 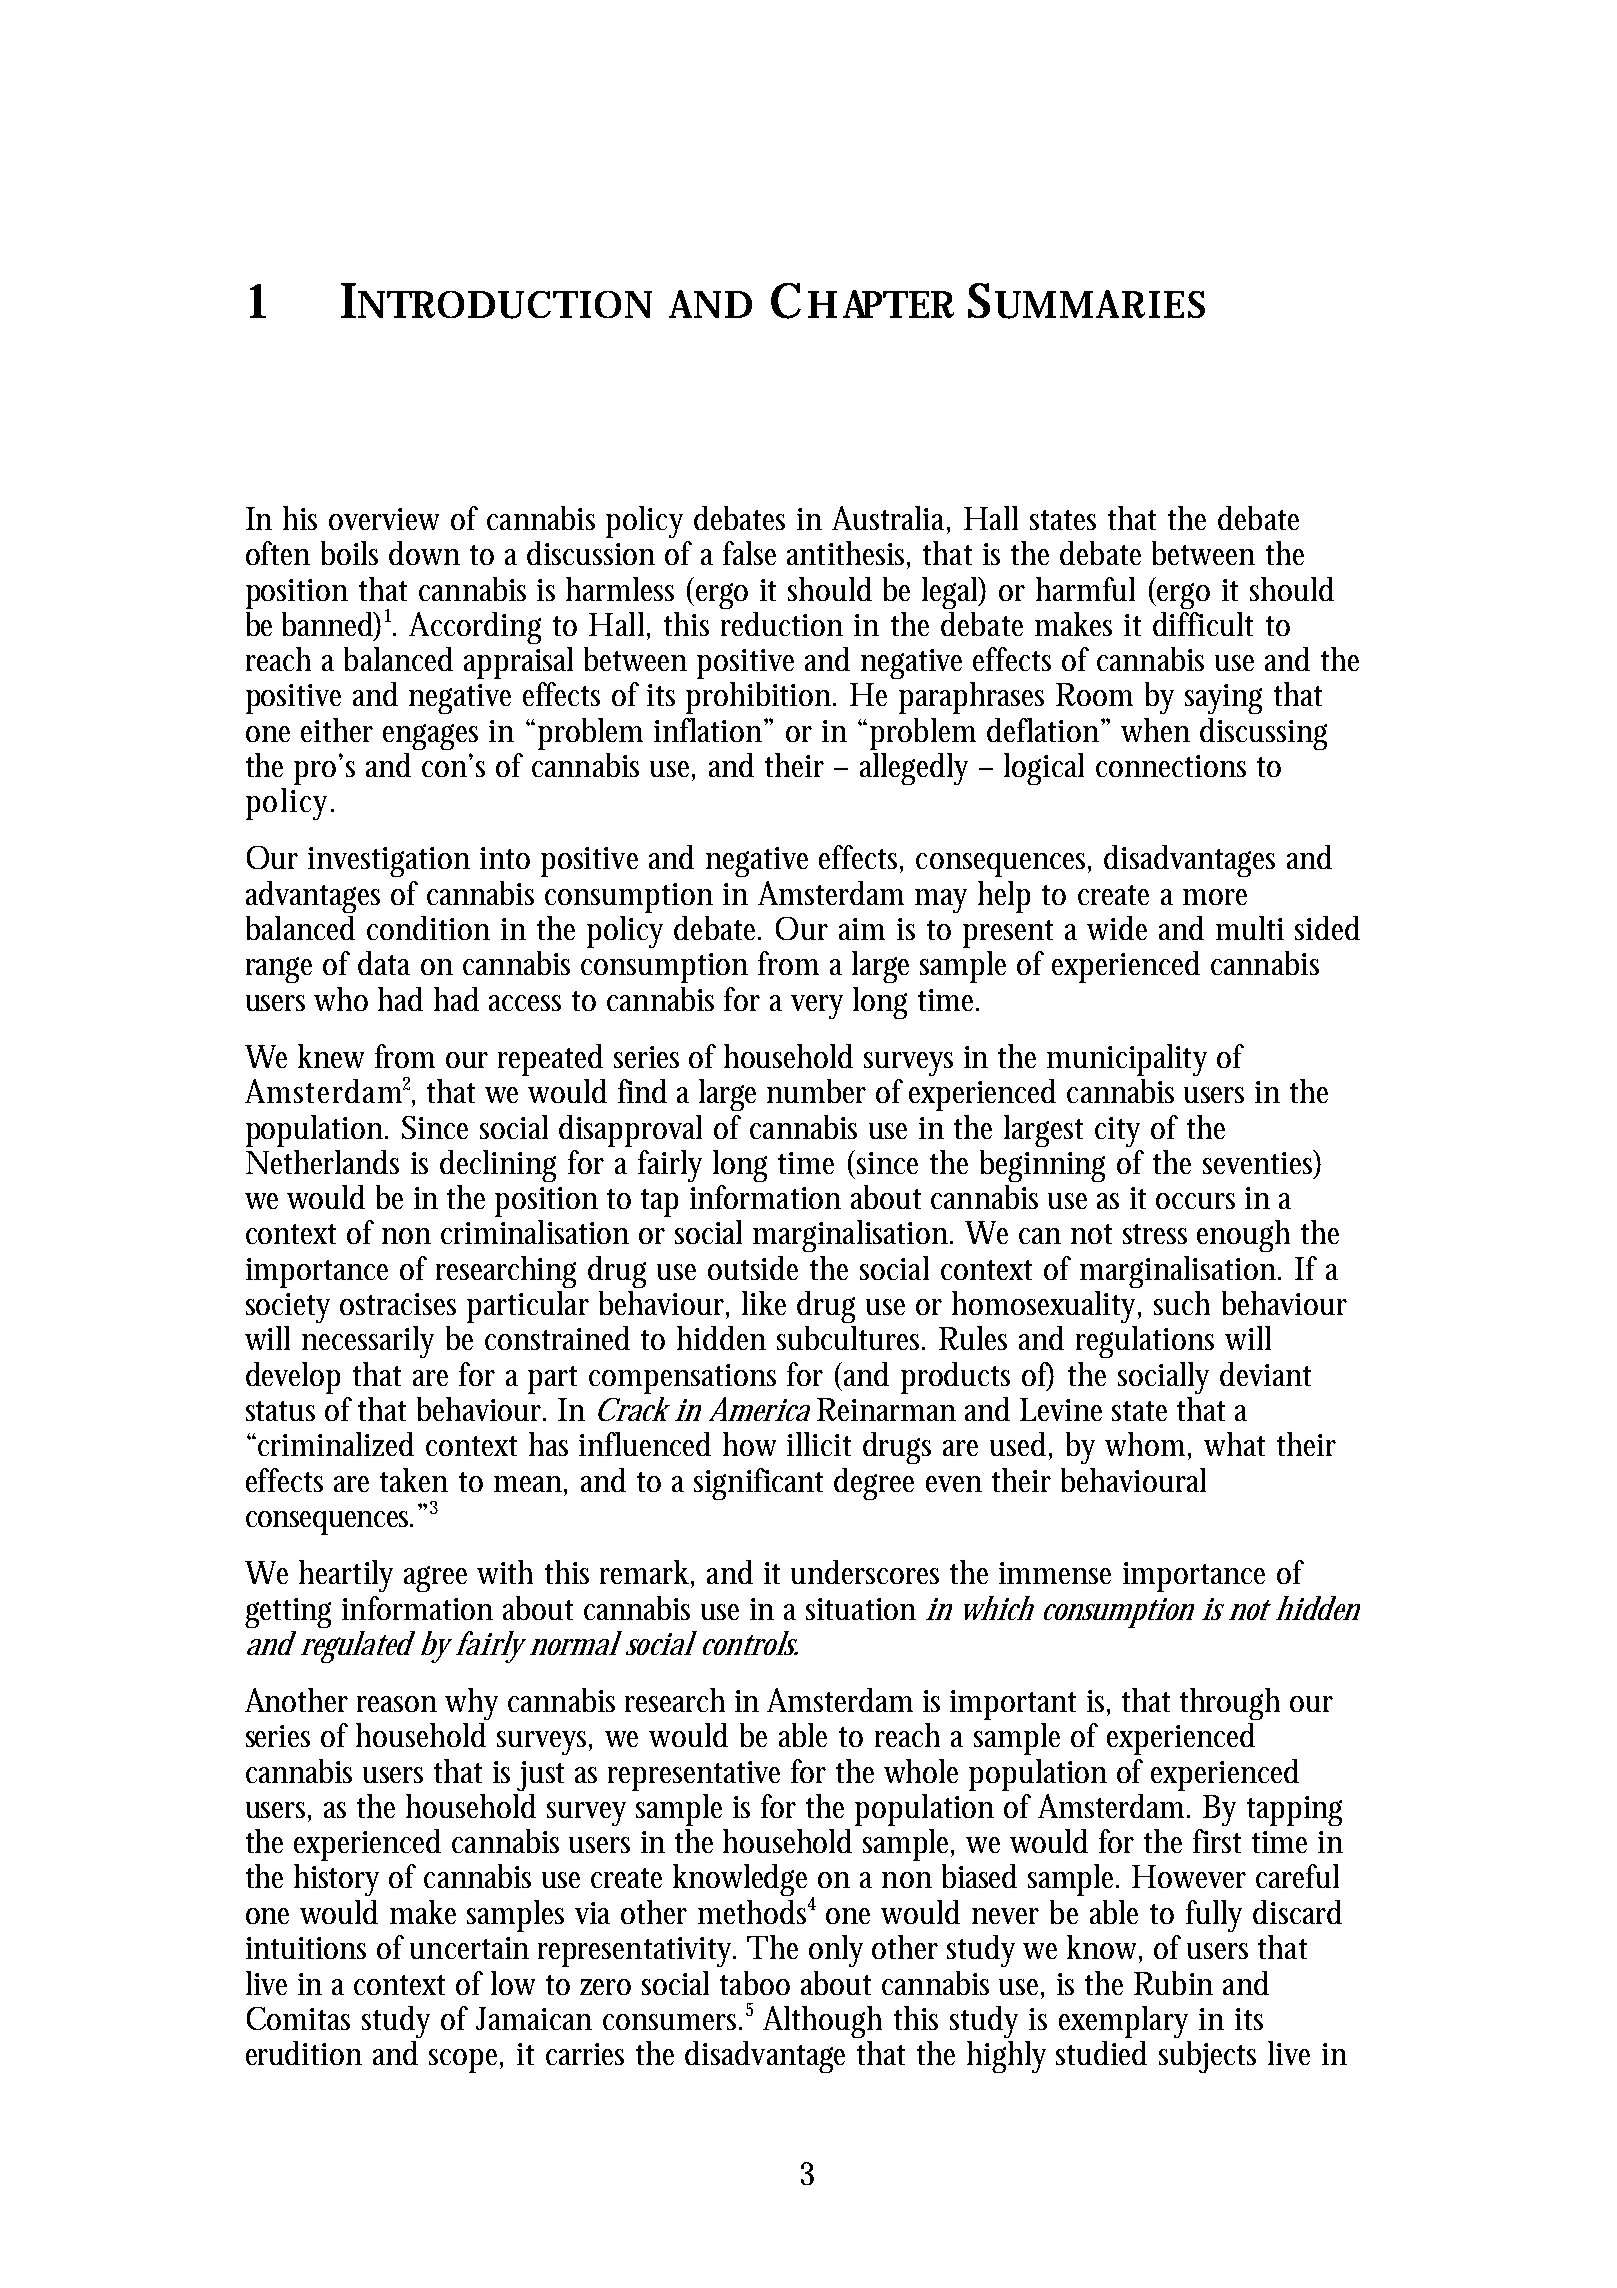 I want to click on down, so click(x=424, y=553).
